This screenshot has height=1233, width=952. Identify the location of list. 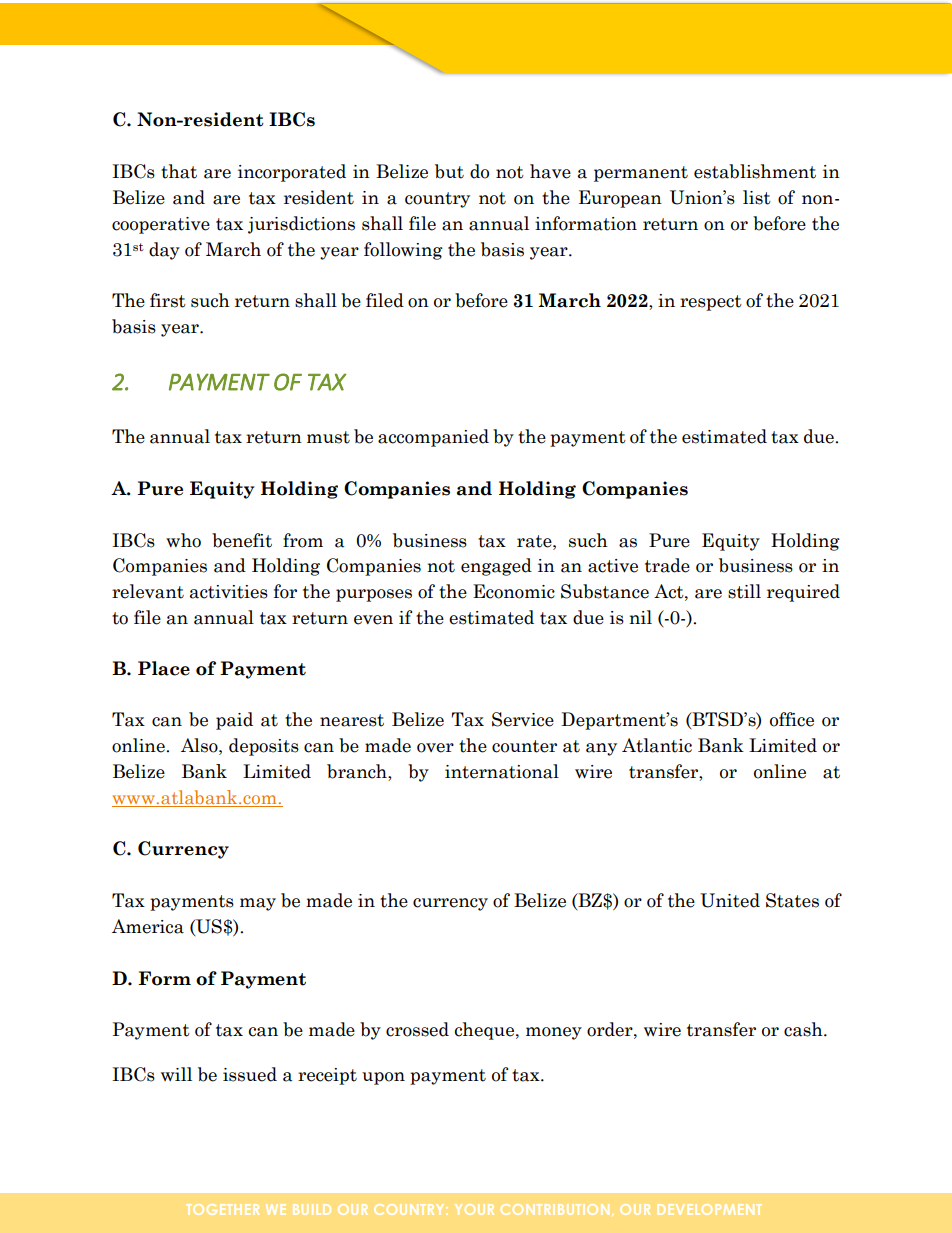
(757, 197).
